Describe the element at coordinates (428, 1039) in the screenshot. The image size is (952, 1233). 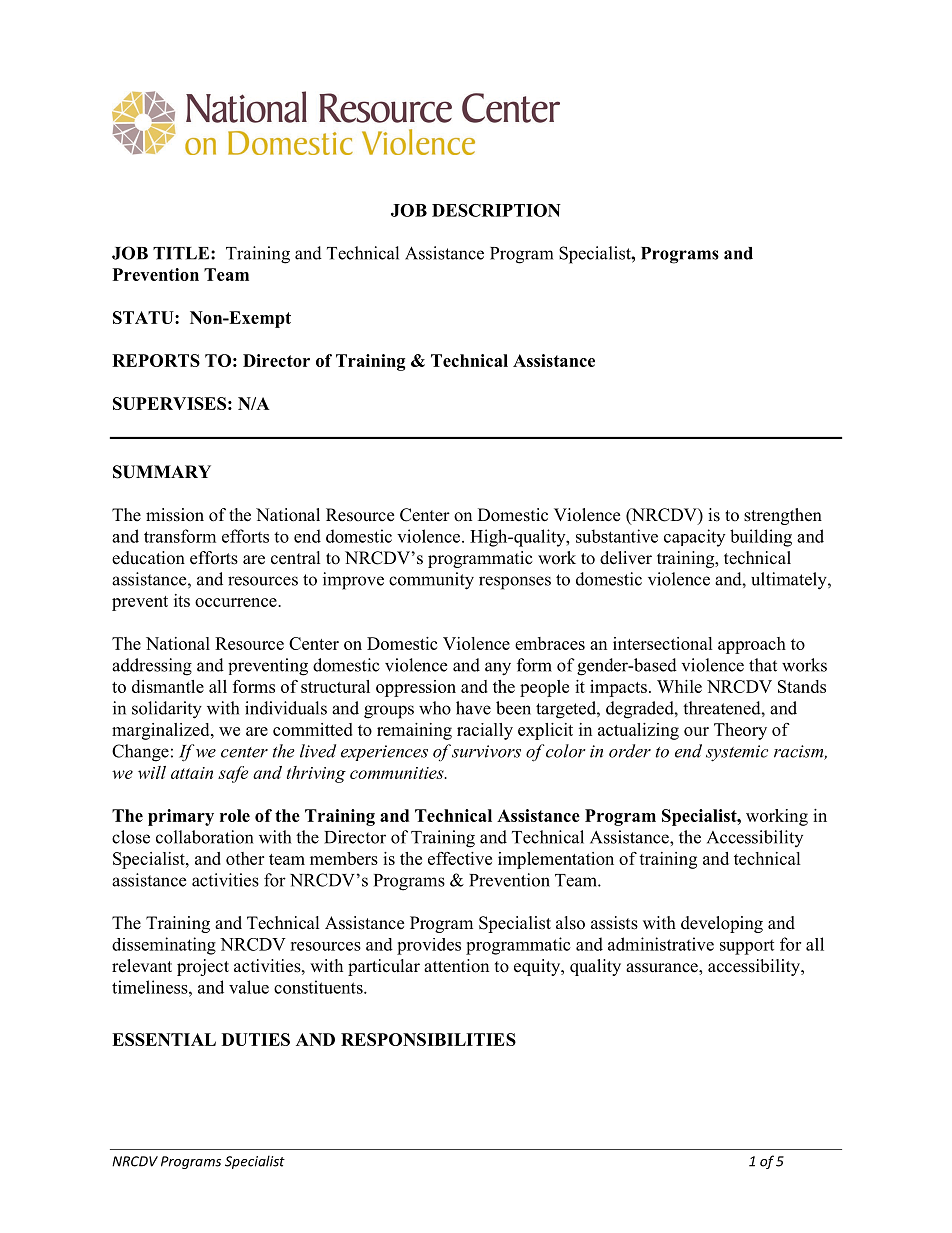
I see `RESPONSIBILITIES` at that location.
